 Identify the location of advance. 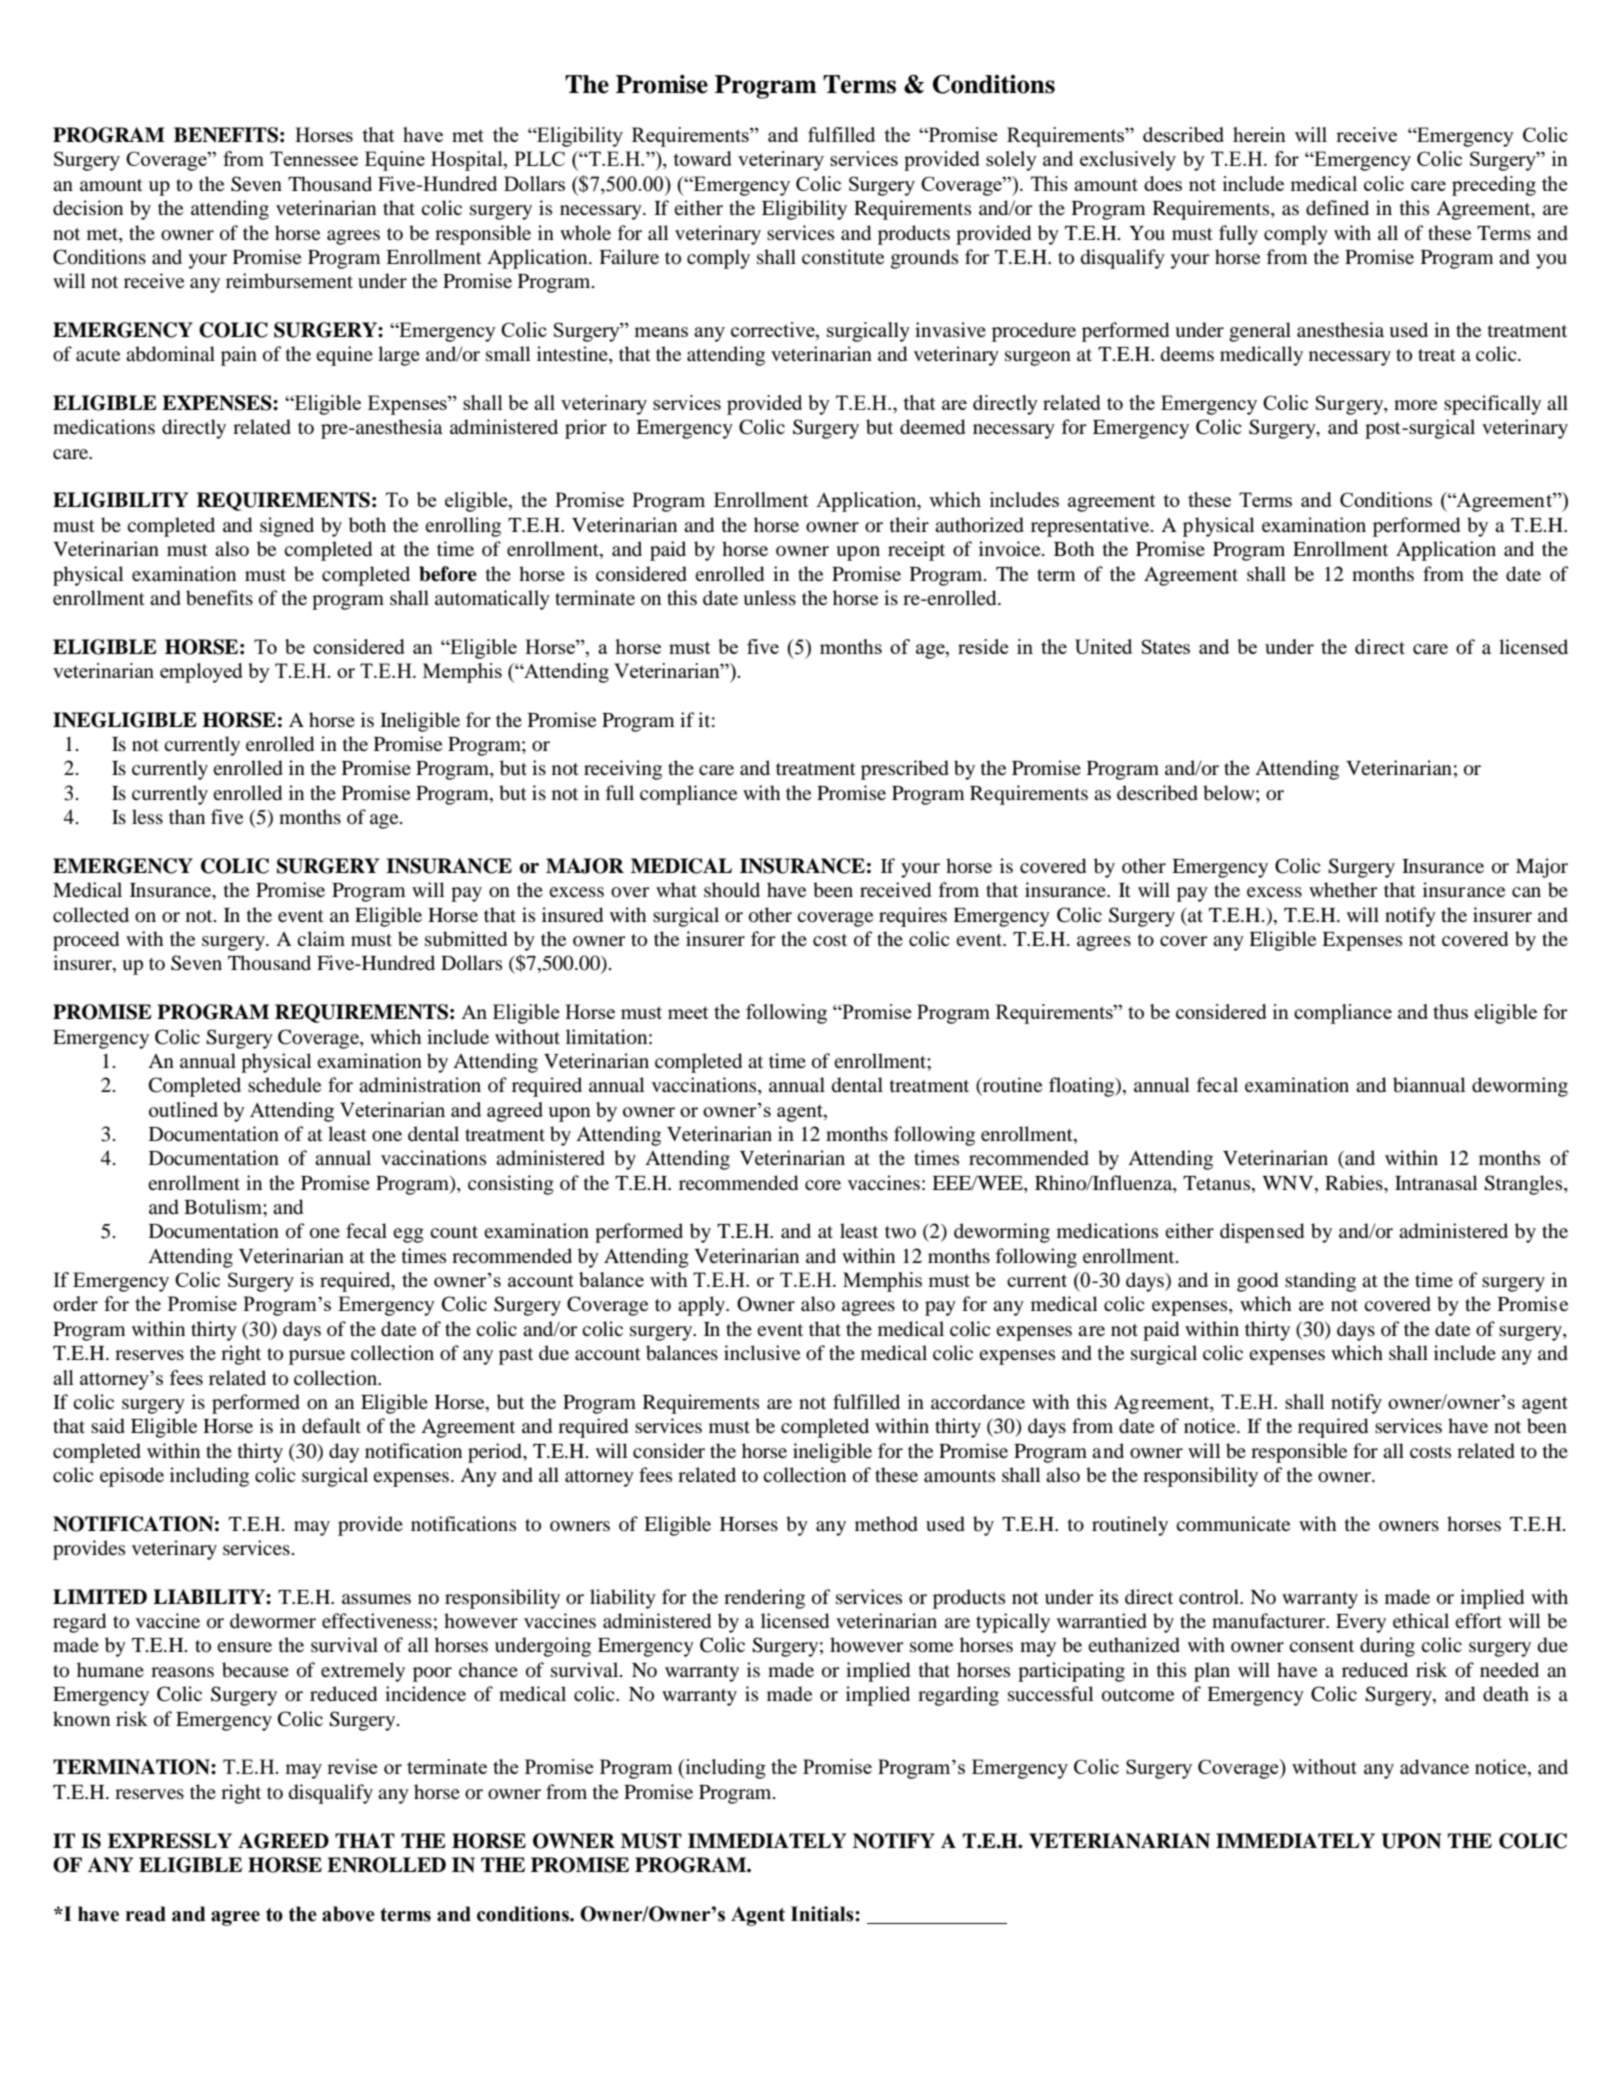
(1434, 1767).
